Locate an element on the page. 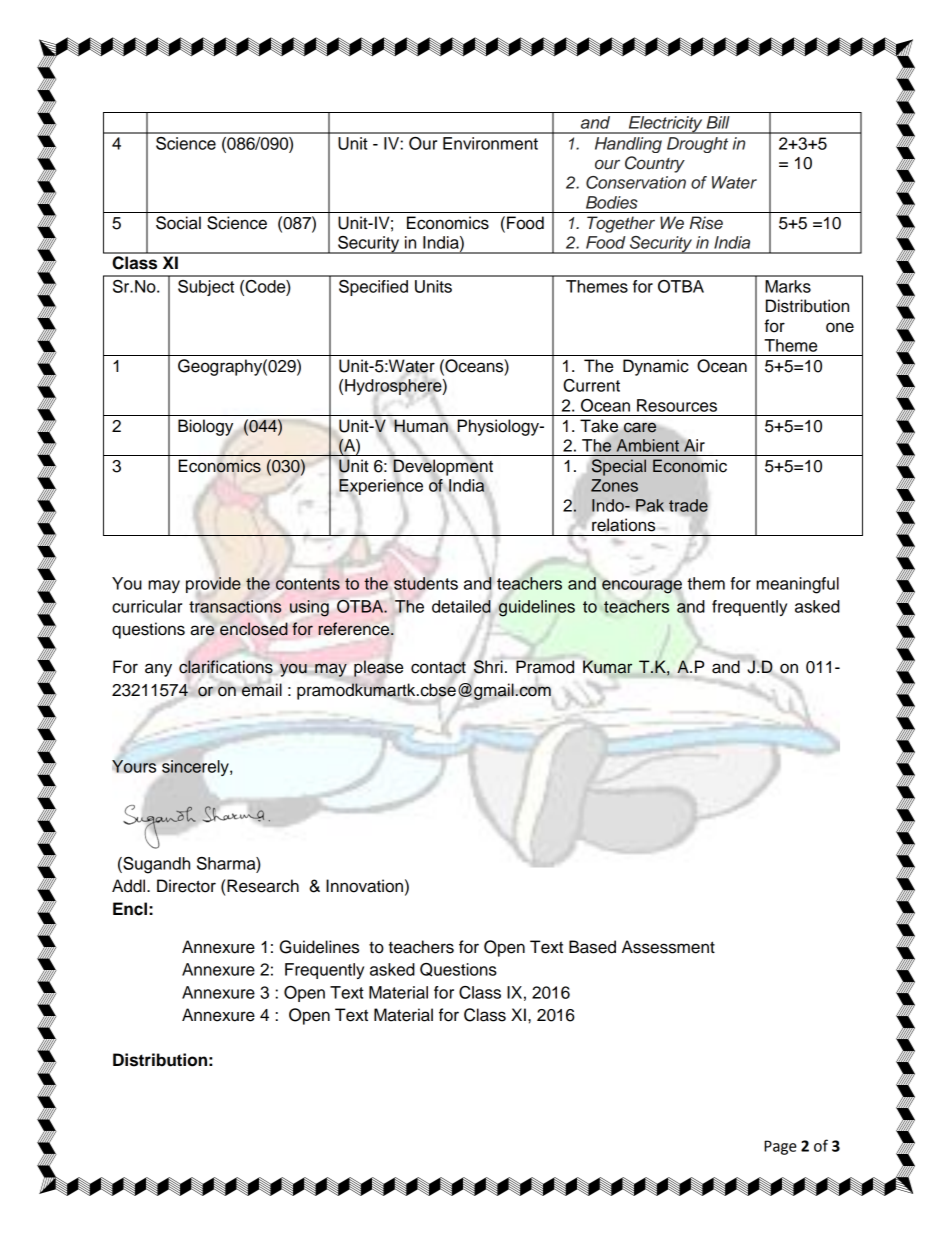  sincerely is located at coordinates (196, 768).
